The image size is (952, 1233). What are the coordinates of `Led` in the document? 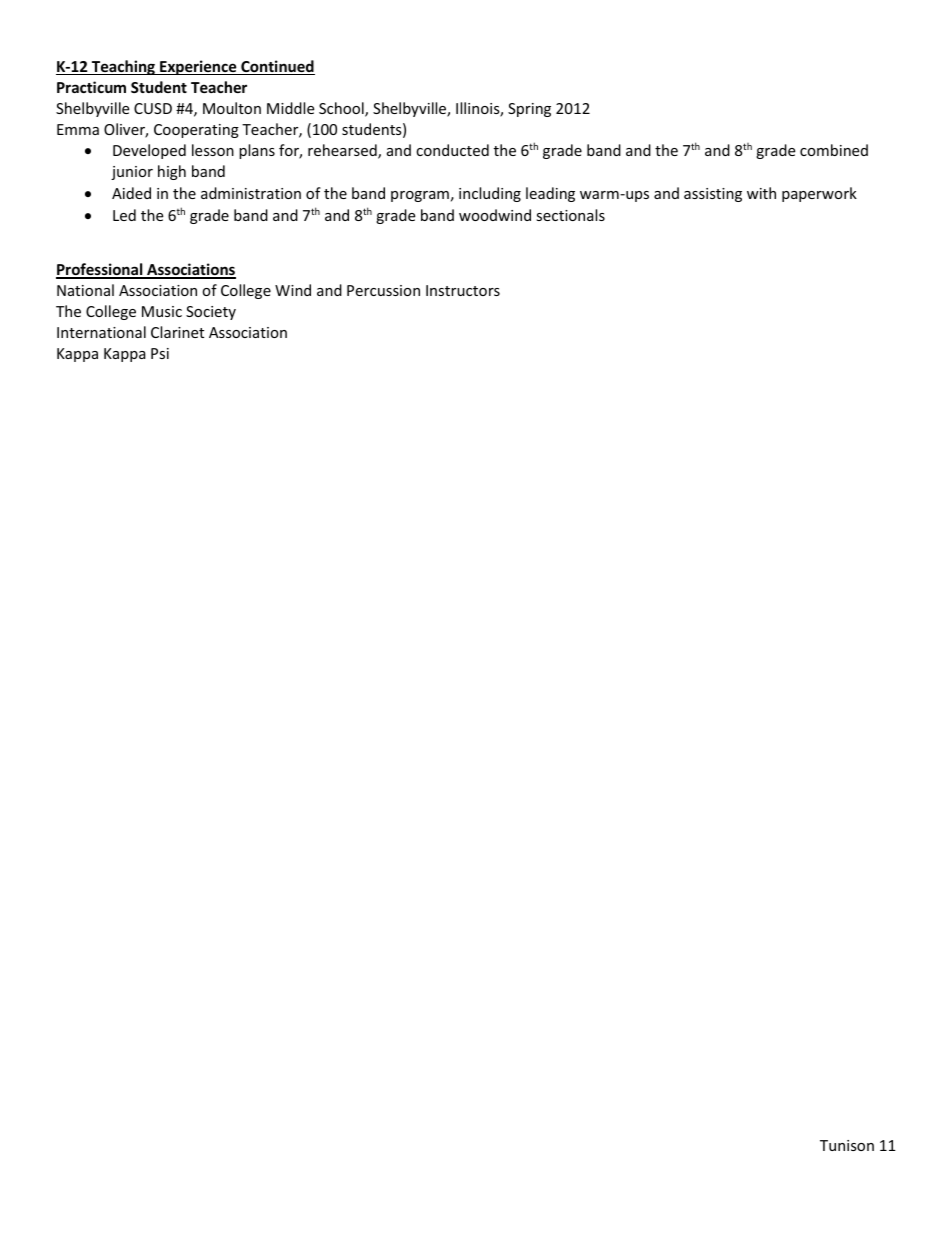 It's located at (124, 215).
